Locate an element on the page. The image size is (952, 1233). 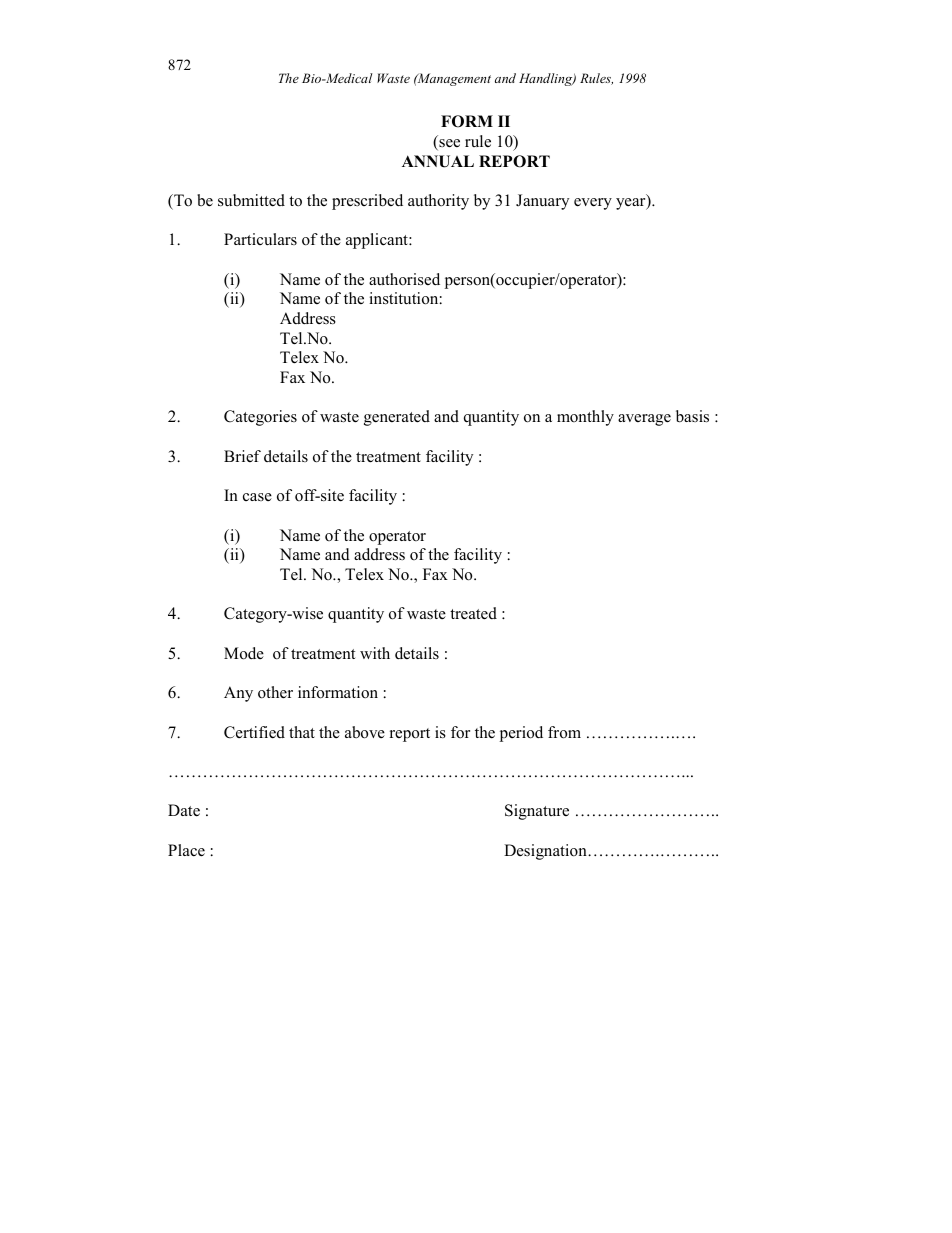
authorised is located at coordinates (404, 279).
